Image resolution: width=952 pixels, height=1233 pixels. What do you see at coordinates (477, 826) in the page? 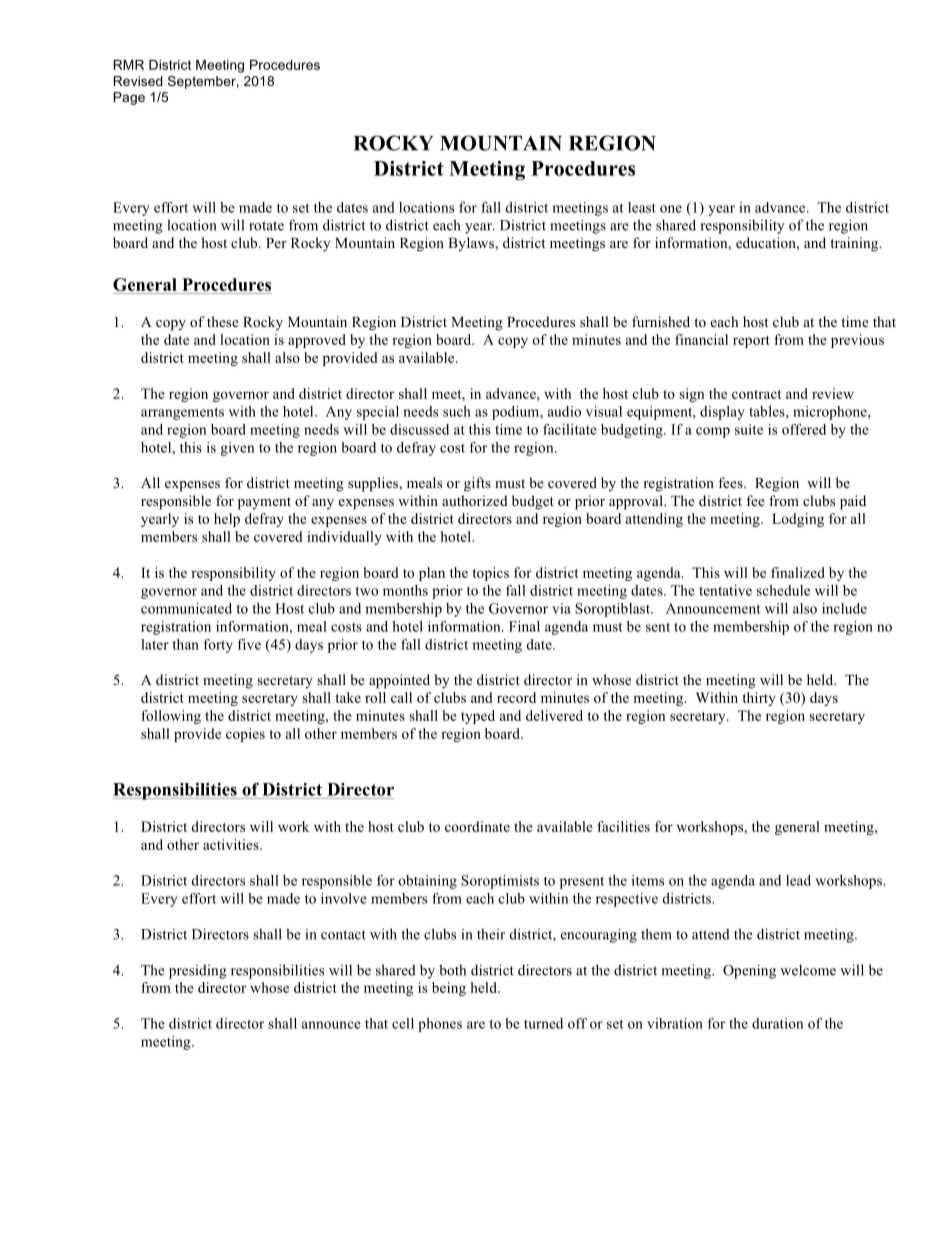
I see `coordinate` at bounding box center [477, 826].
